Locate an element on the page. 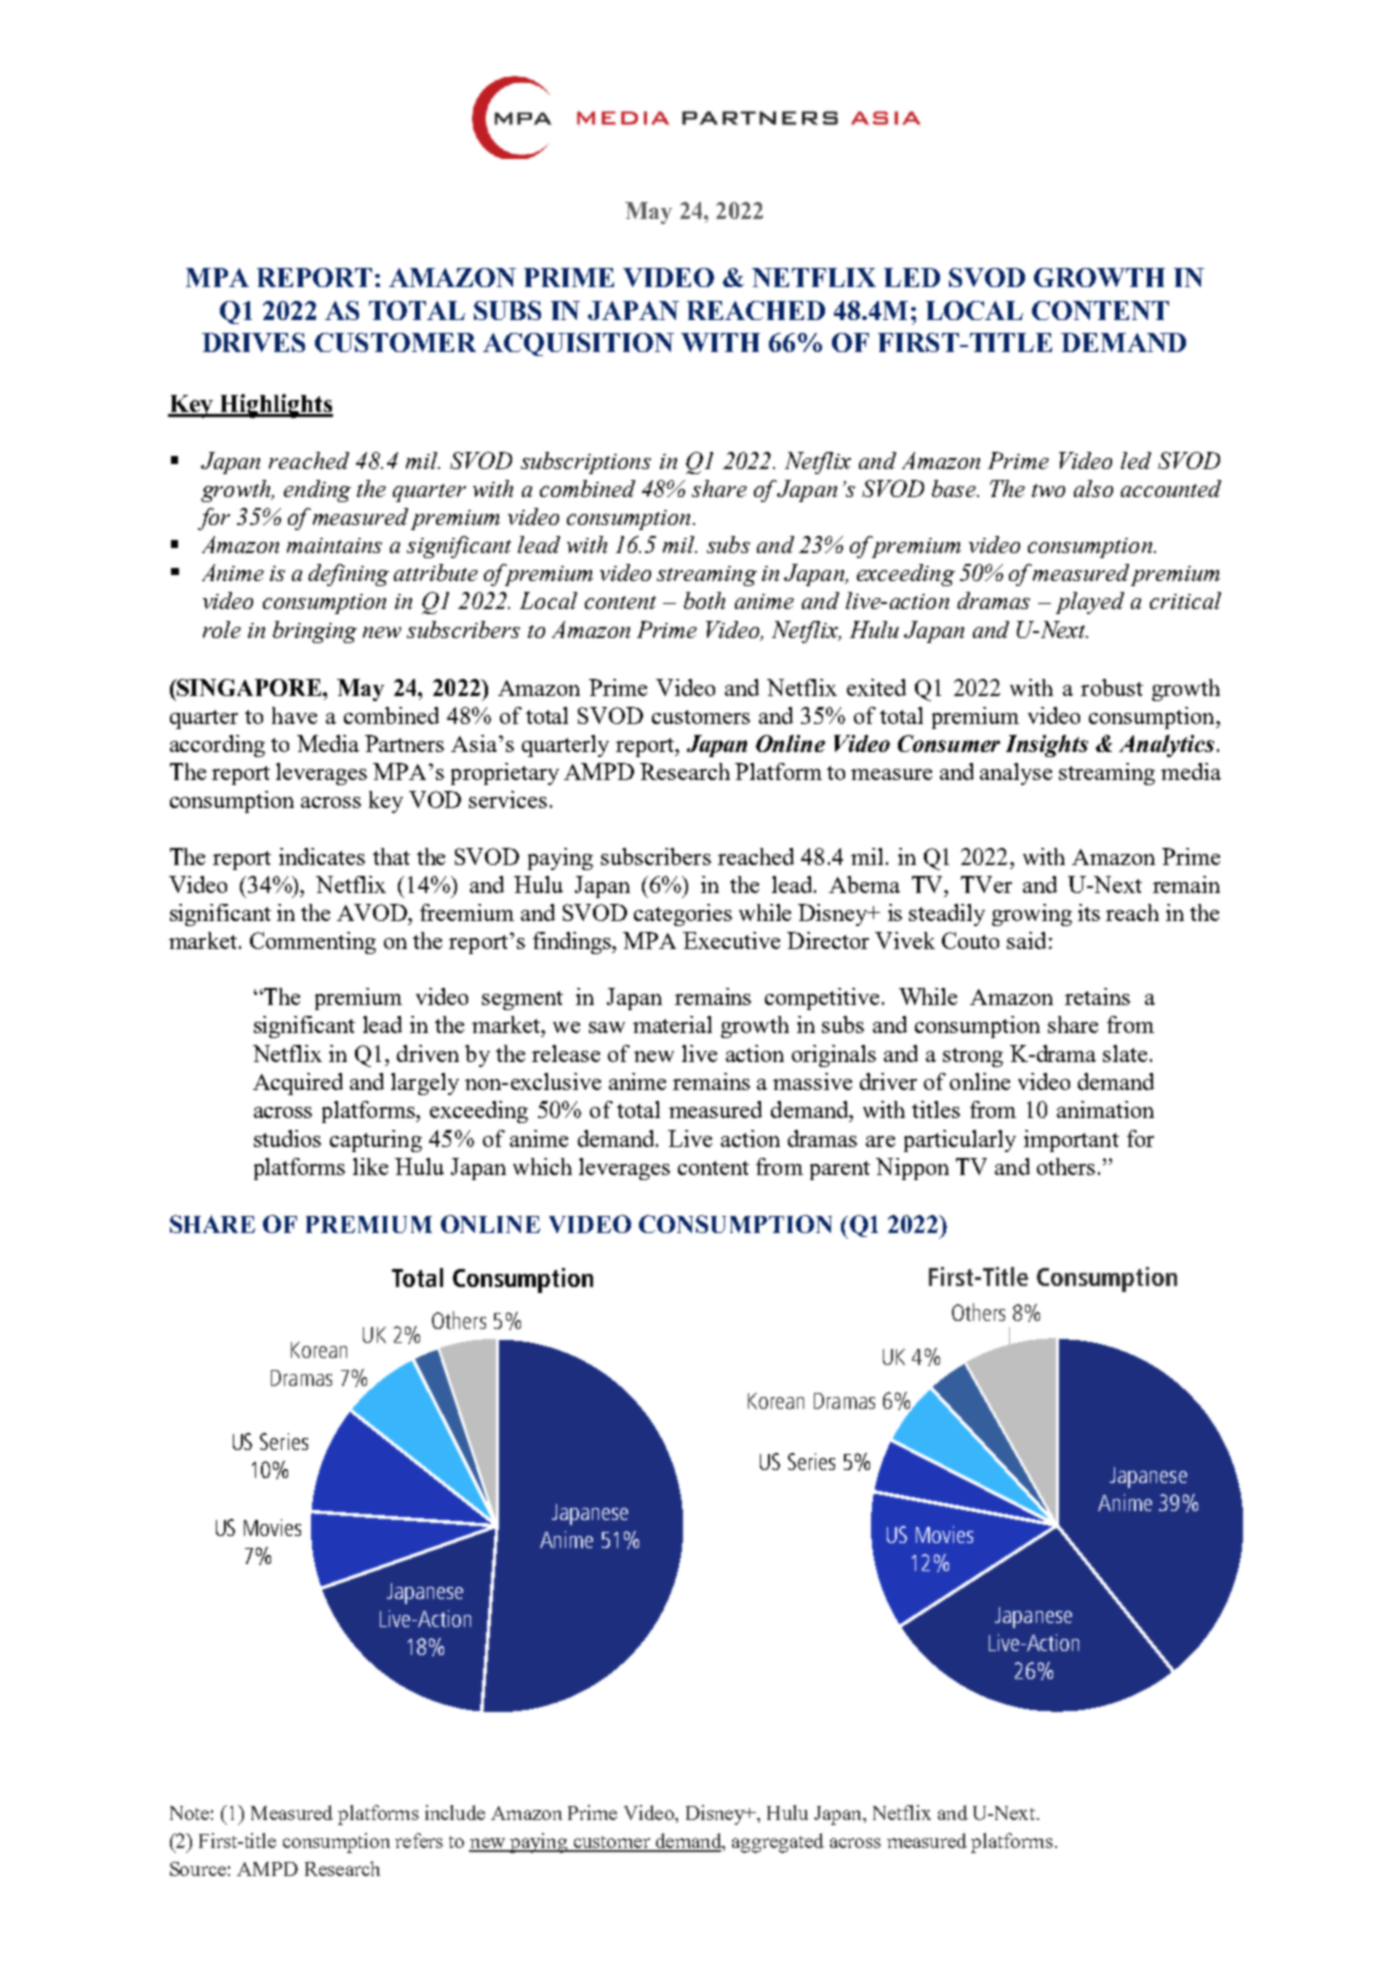 Image resolution: width=1388 pixels, height=1965 pixels. have is located at coordinates (294, 715).
